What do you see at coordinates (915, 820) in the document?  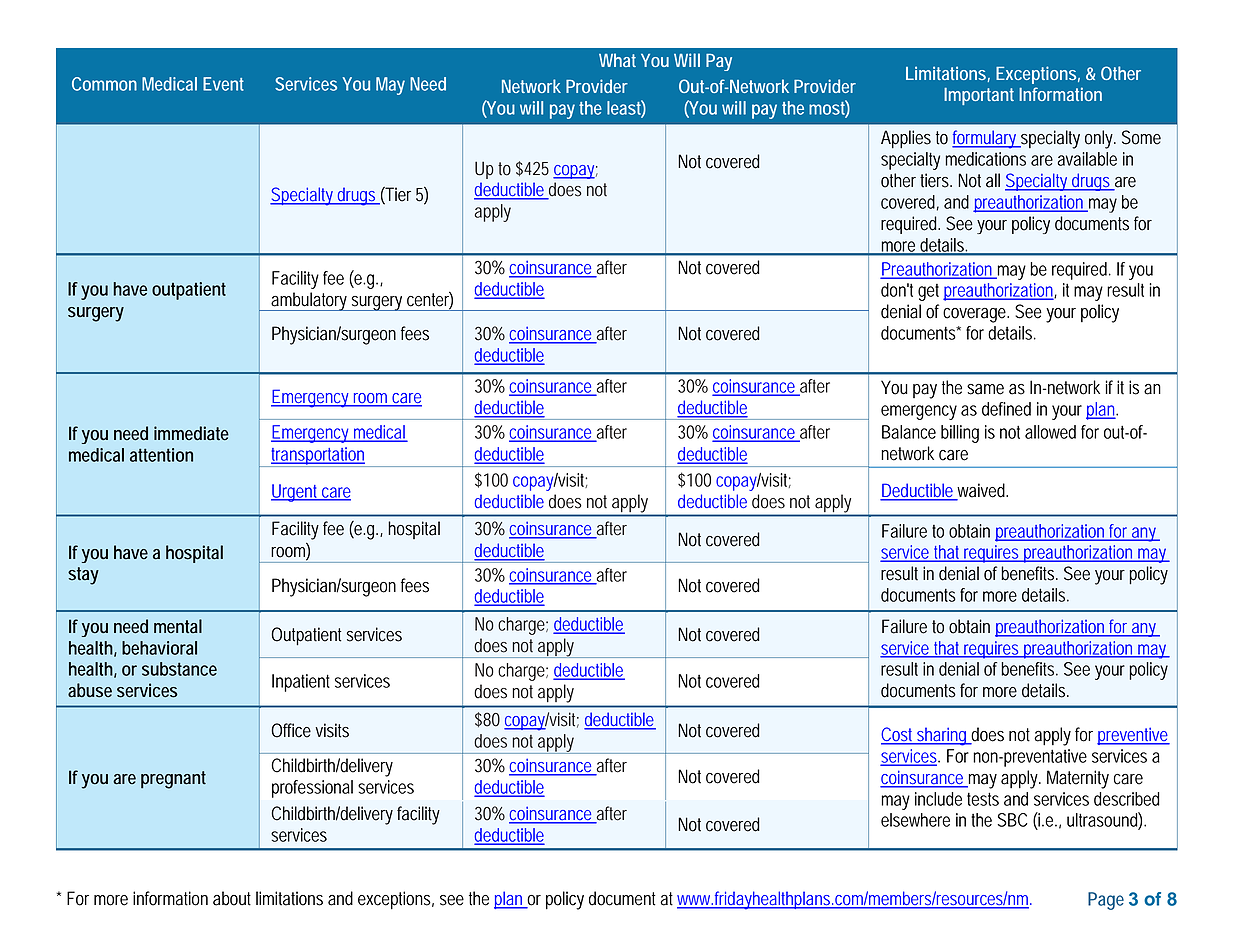 I see `elsewhere` at bounding box center [915, 820].
